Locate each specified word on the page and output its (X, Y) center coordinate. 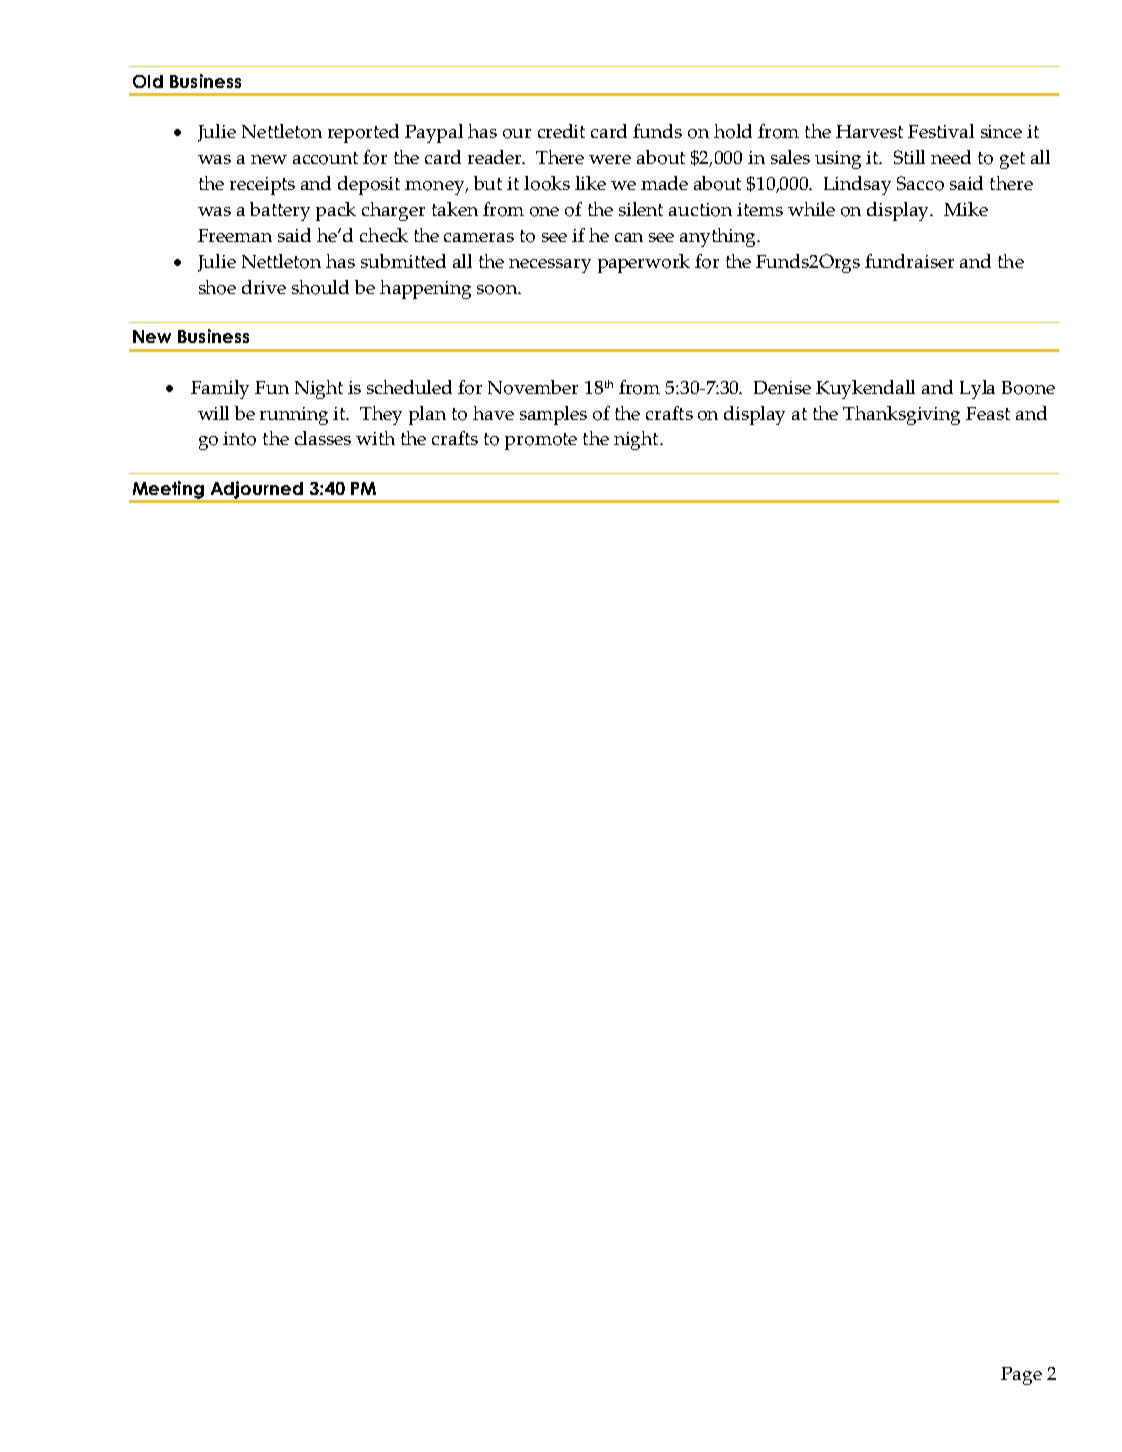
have (493, 413)
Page (1021, 1376)
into (239, 439)
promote (541, 441)
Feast (988, 413)
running (294, 416)
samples (553, 415)
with (375, 438)
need (951, 157)
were (610, 159)
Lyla (977, 389)
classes (323, 438)
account (325, 158)
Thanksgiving (901, 415)
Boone (1028, 388)
